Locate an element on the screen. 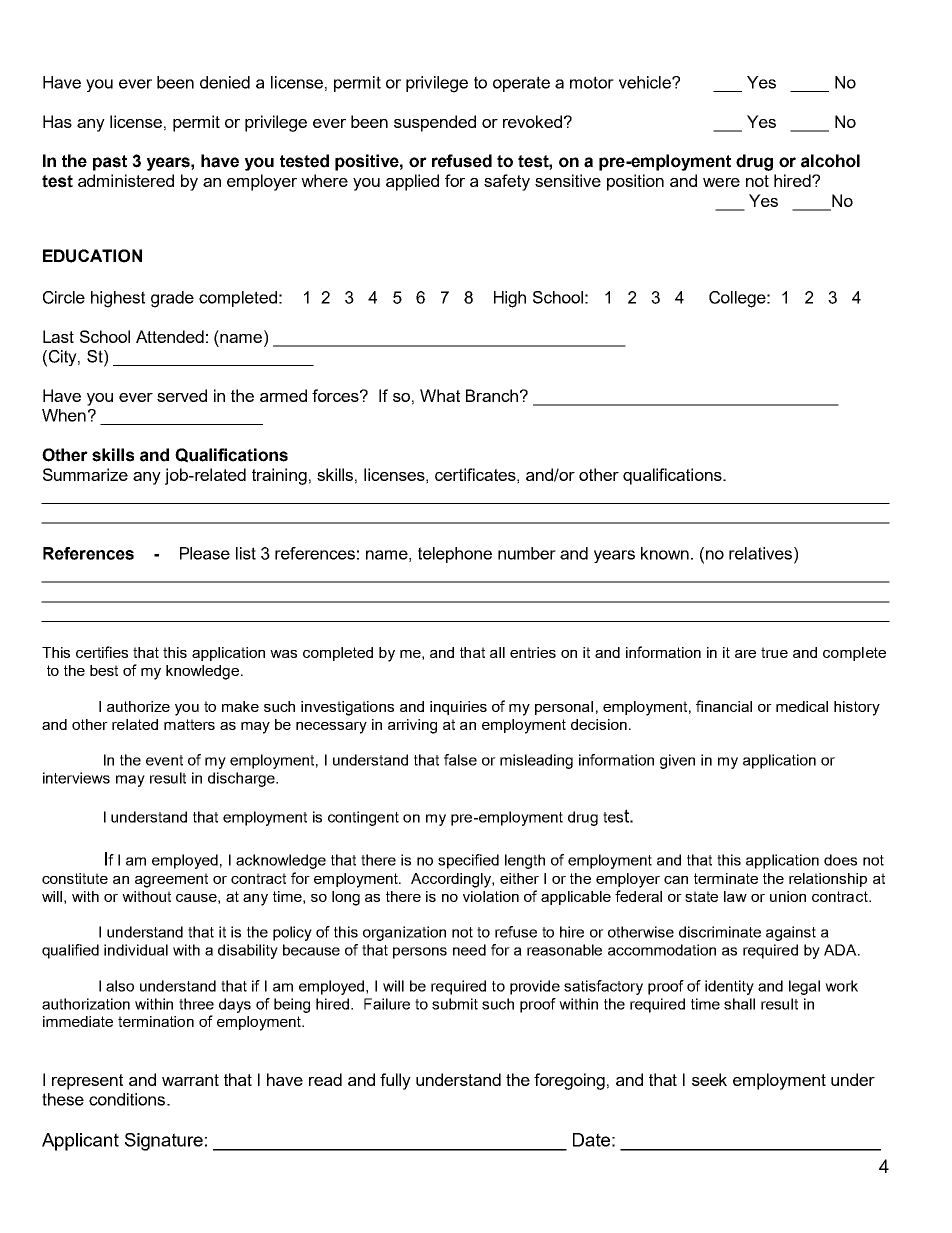  What is located at coordinates (440, 395).
